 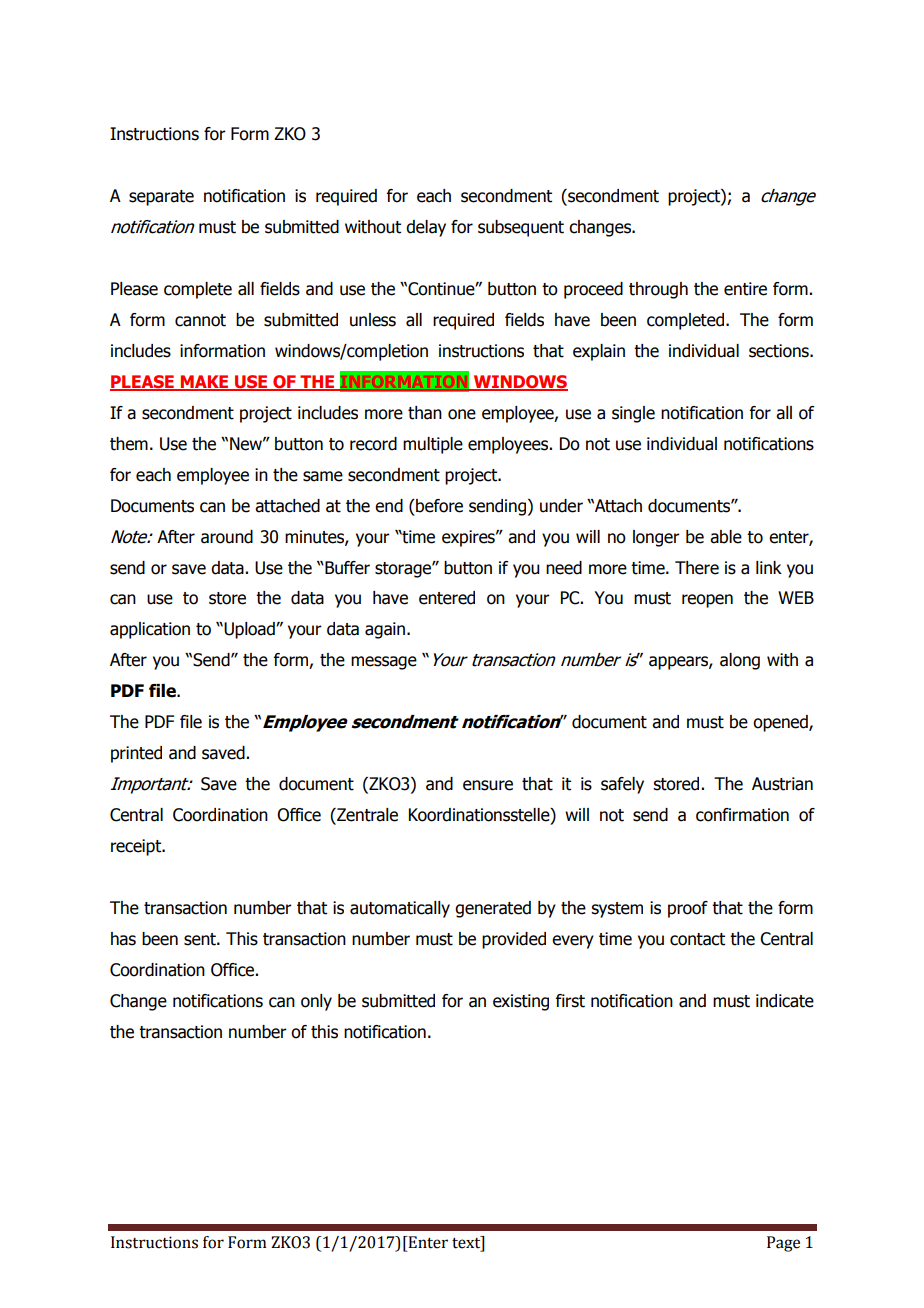 What do you see at coordinates (521, 1002) in the screenshot?
I see `existing` at bounding box center [521, 1002].
